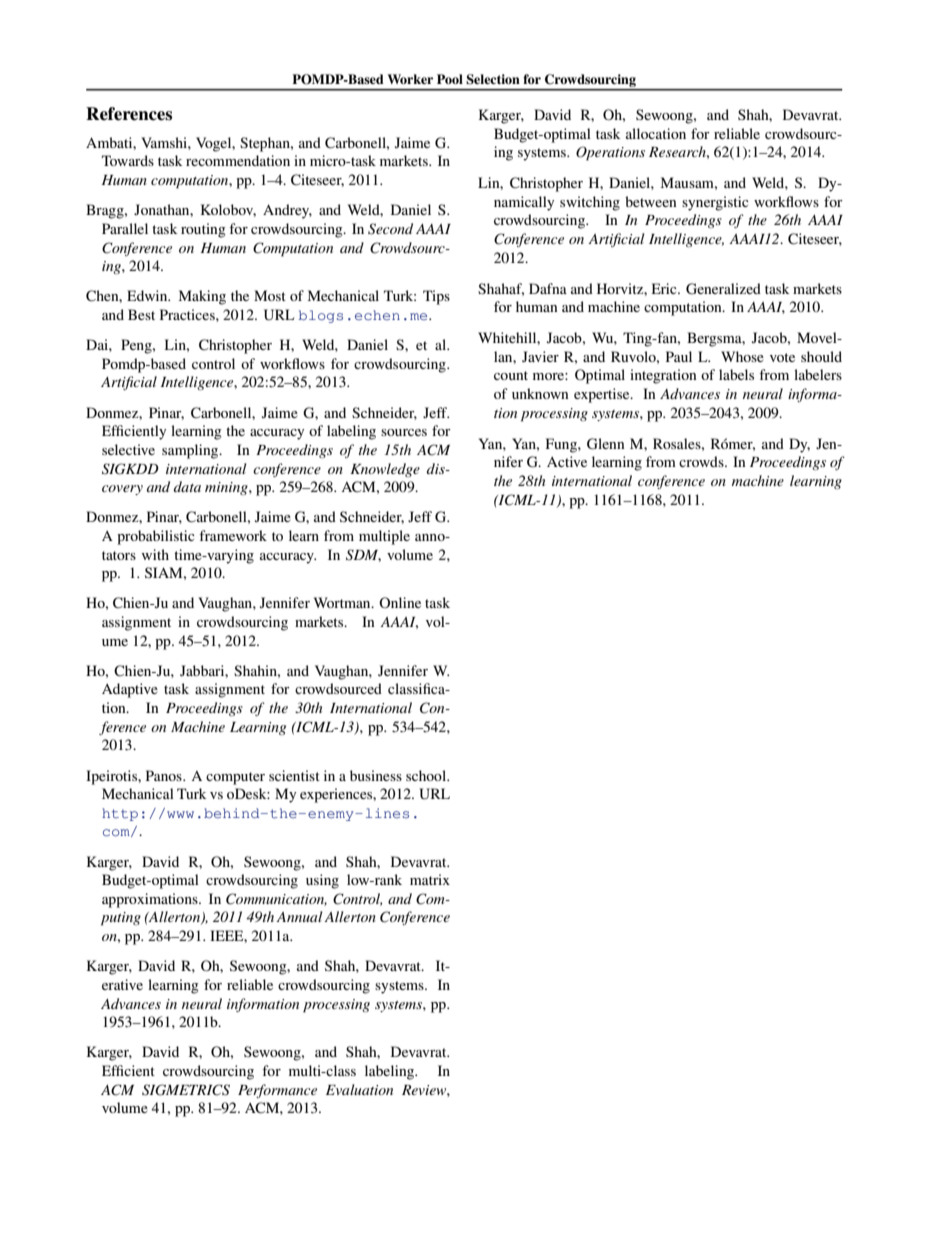  I want to click on matrix, so click(430, 879).
